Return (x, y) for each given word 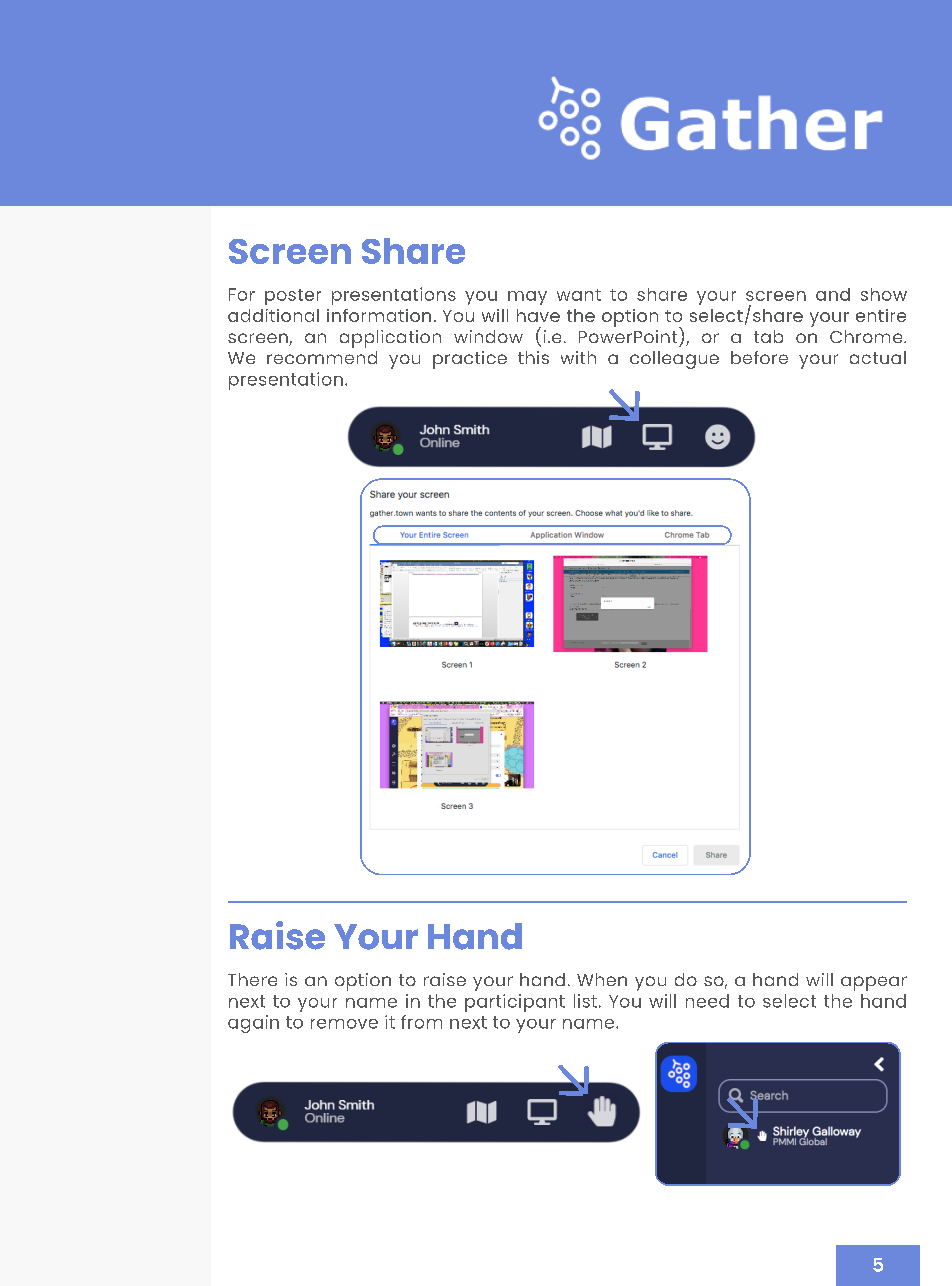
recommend (322, 357)
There (252, 979)
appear (874, 983)
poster (293, 297)
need (707, 1001)
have (538, 315)
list (585, 1001)
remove (344, 1024)
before (759, 357)
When (602, 979)
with (578, 357)
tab (768, 336)
